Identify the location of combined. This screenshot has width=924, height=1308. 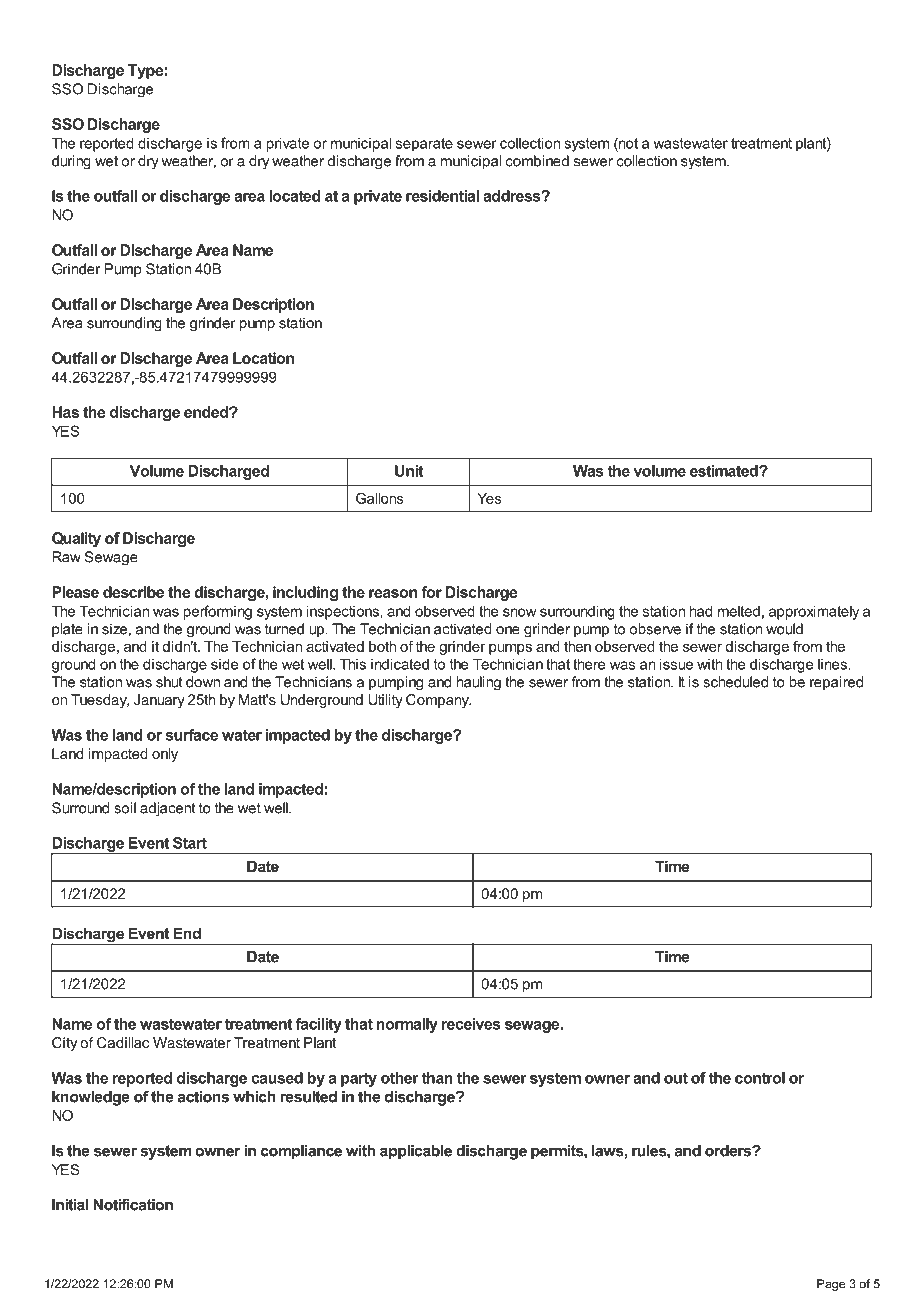
(537, 161).
